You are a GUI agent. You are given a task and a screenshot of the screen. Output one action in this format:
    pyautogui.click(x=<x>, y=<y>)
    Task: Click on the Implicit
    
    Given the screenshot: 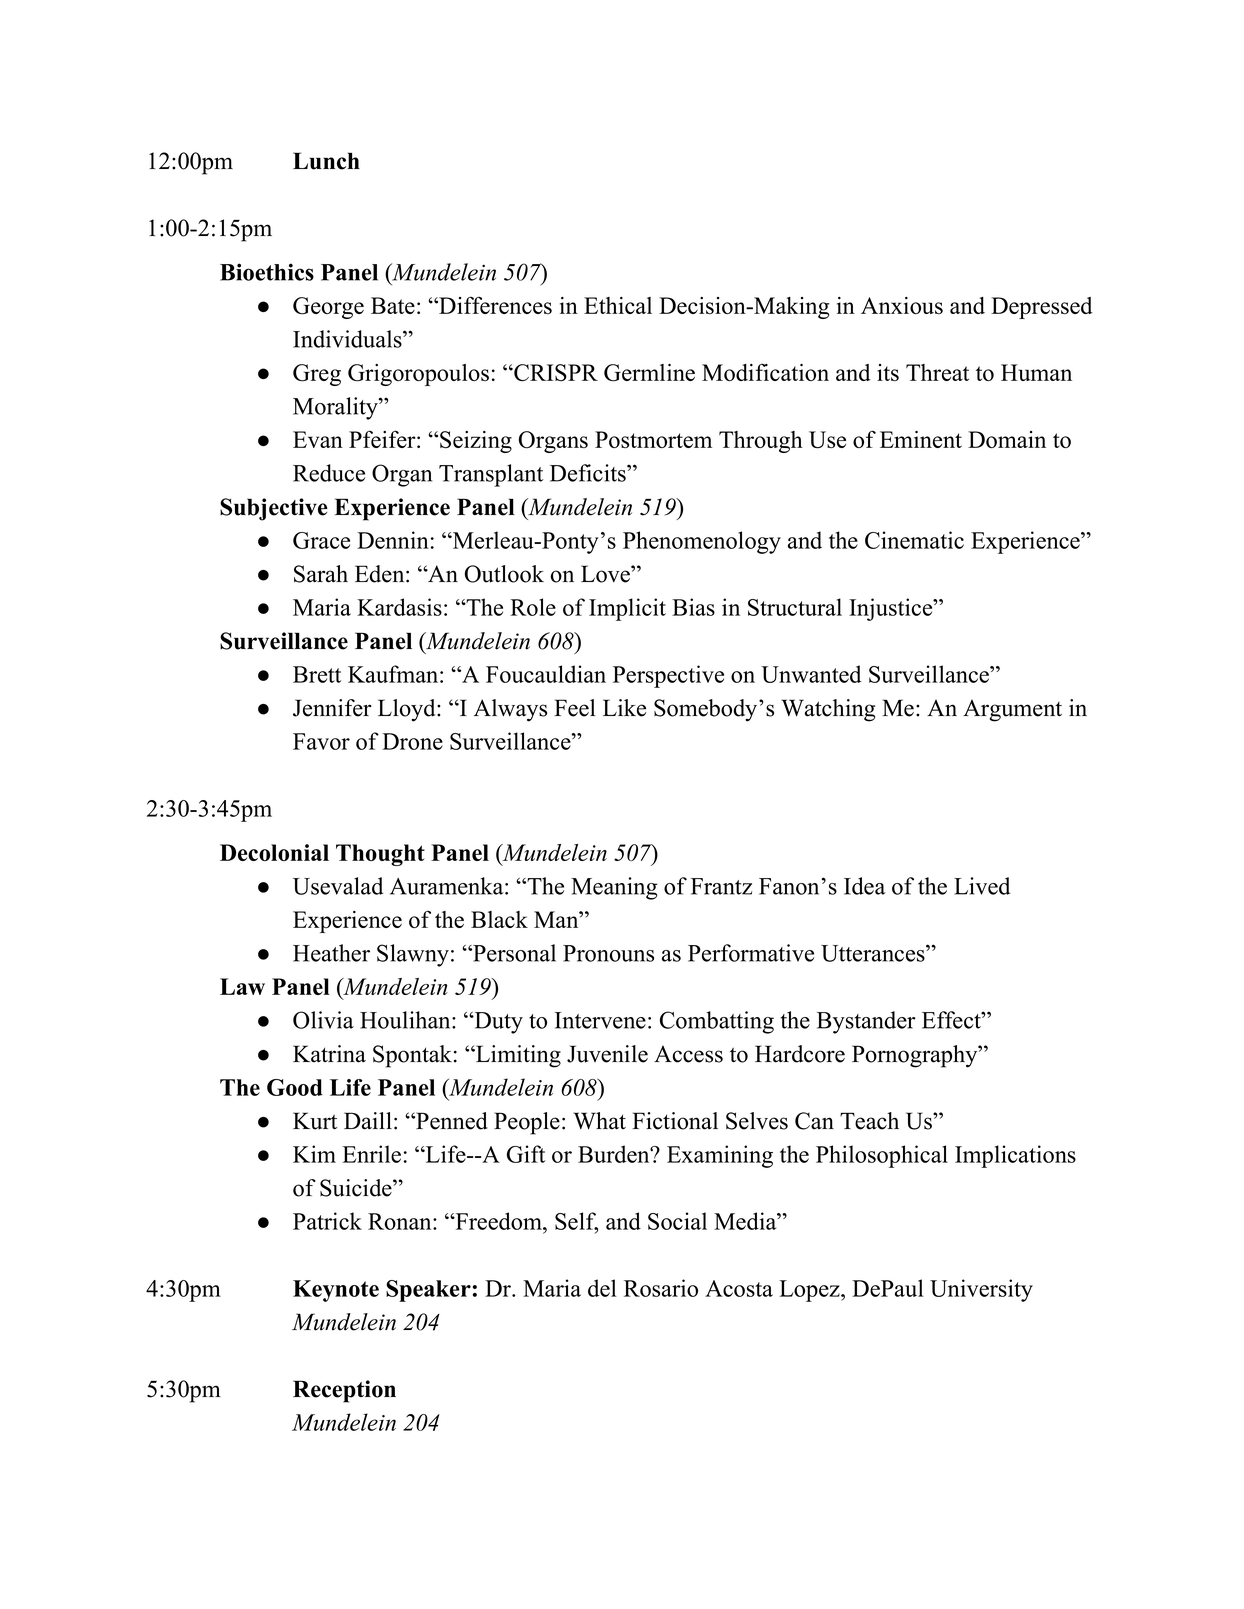 What is the action you would take?
    pyautogui.click(x=627, y=609)
